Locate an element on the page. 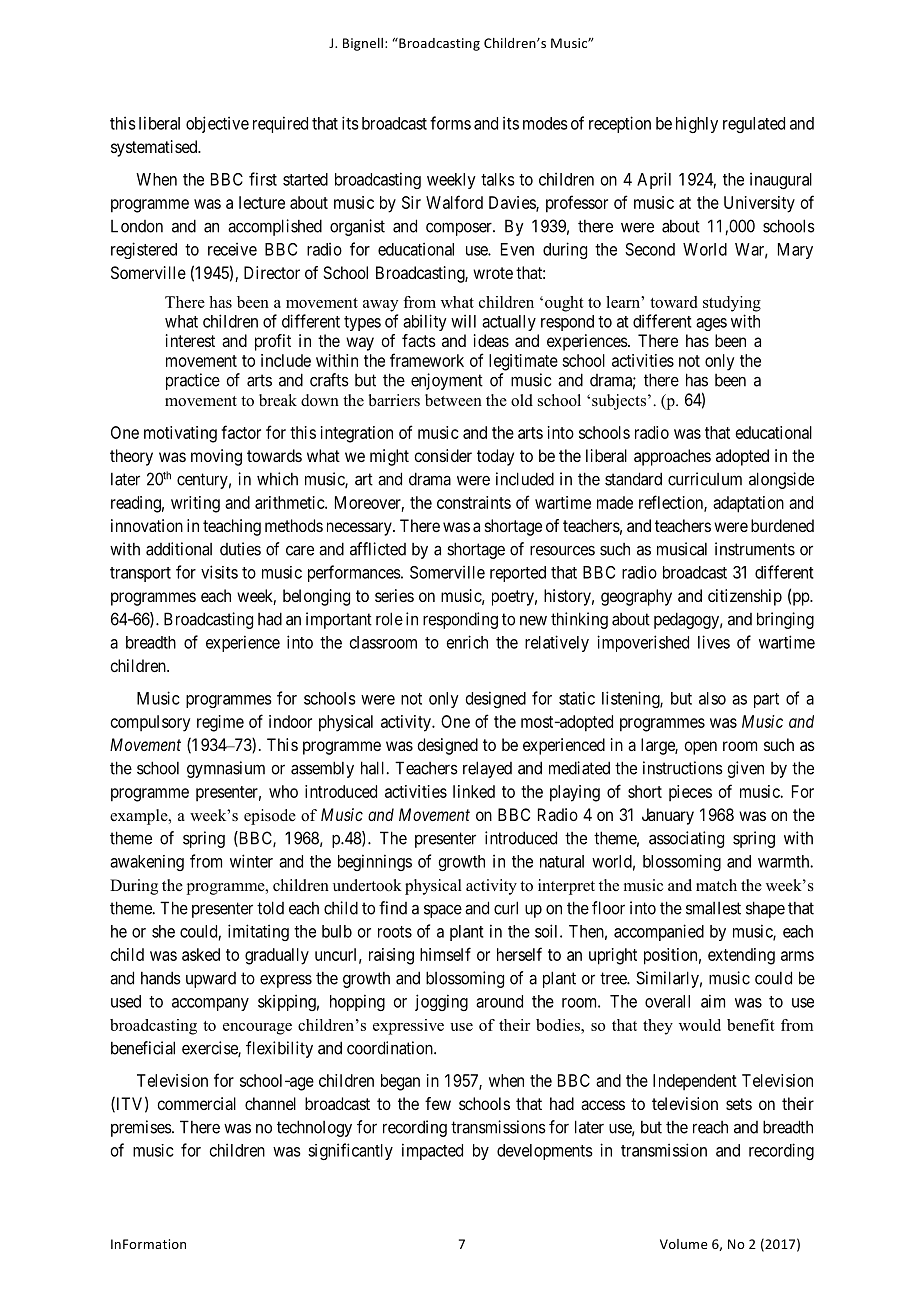 The image size is (924, 1308). asked is located at coordinates (201, 954).
